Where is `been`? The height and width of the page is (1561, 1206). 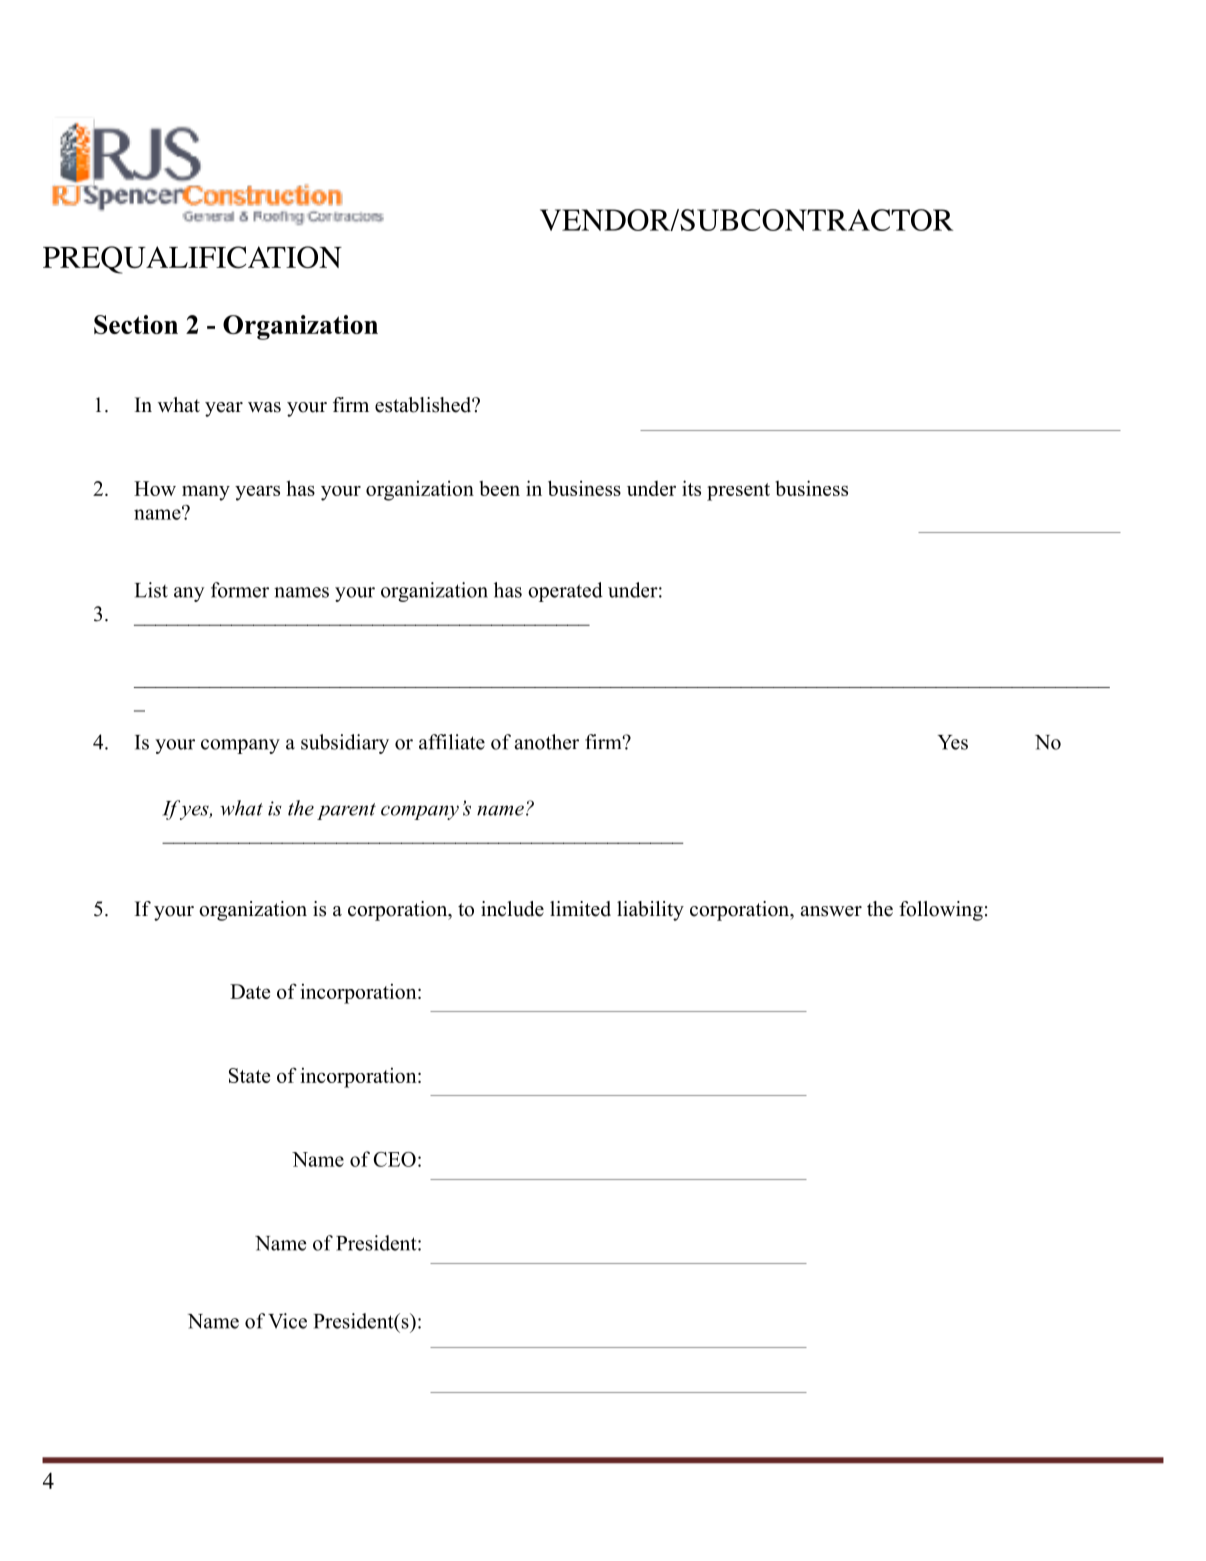
been is located at coordinates (499, 488).
